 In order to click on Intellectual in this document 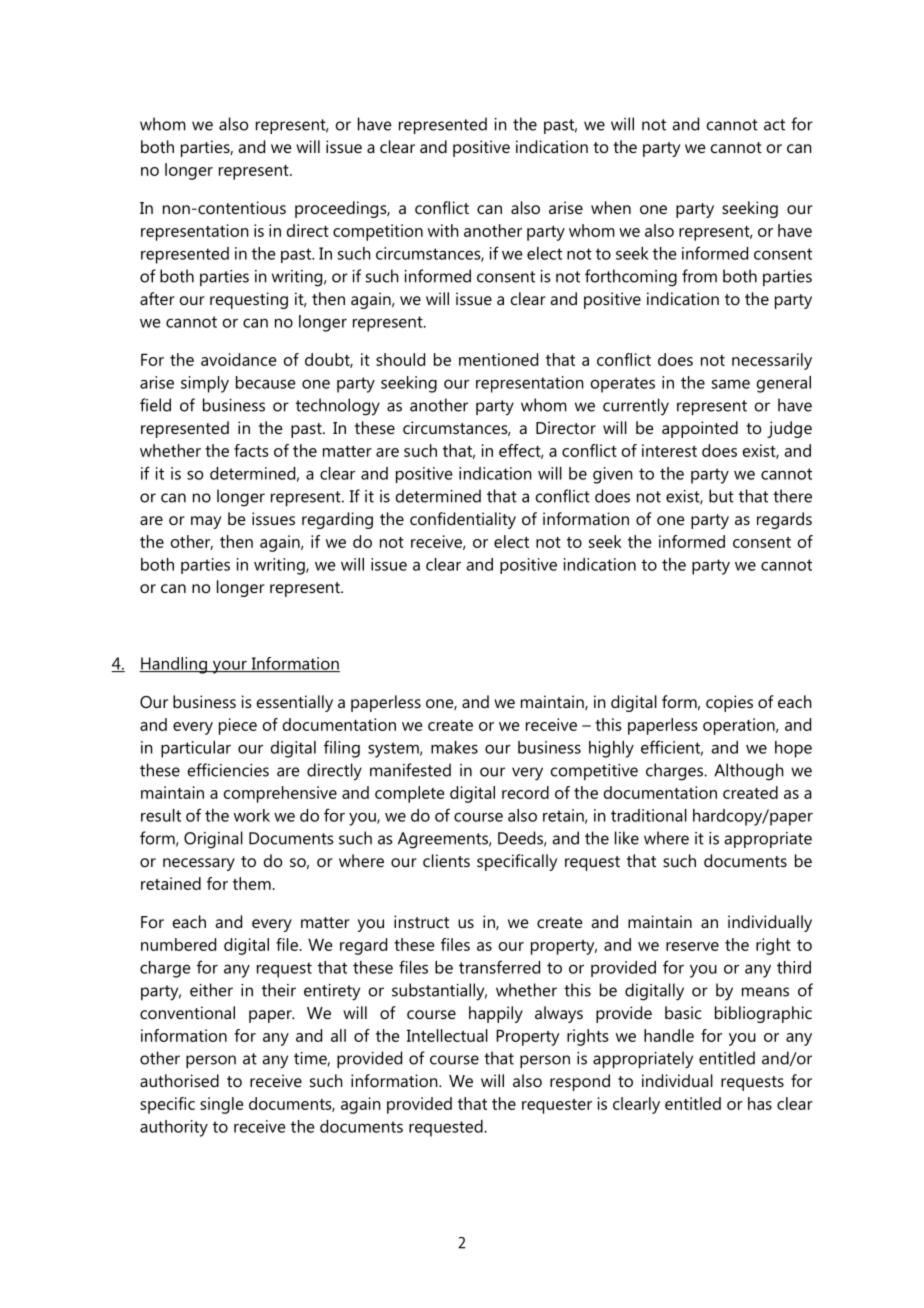, I will do `click(447, 1035)`.
